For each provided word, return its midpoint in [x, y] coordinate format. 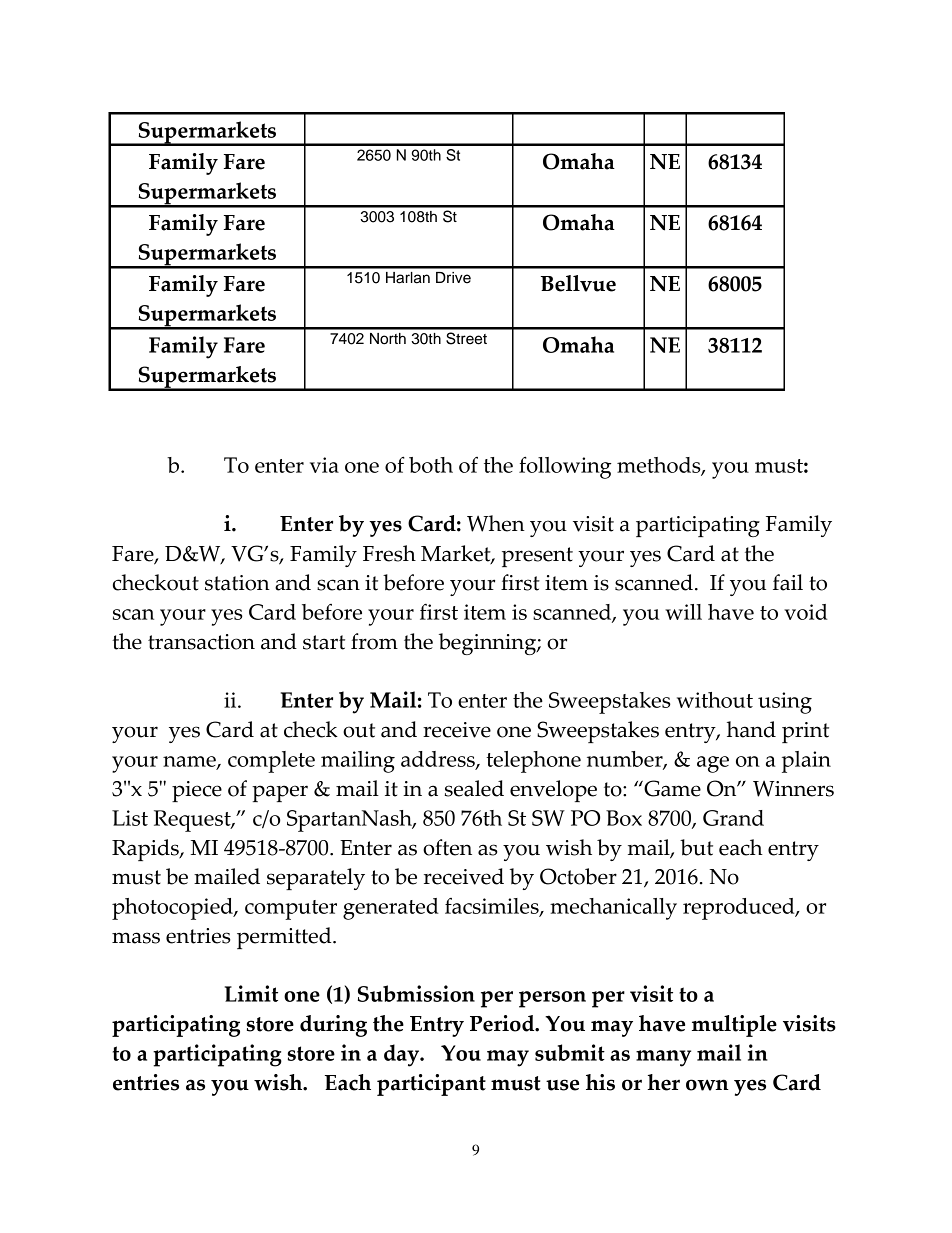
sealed [474, 788]
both [431, 465]
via [324, 465]
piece [197, 791]
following [565, 467]
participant [431, 1085]
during [333, 1026]
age [713, 764]
